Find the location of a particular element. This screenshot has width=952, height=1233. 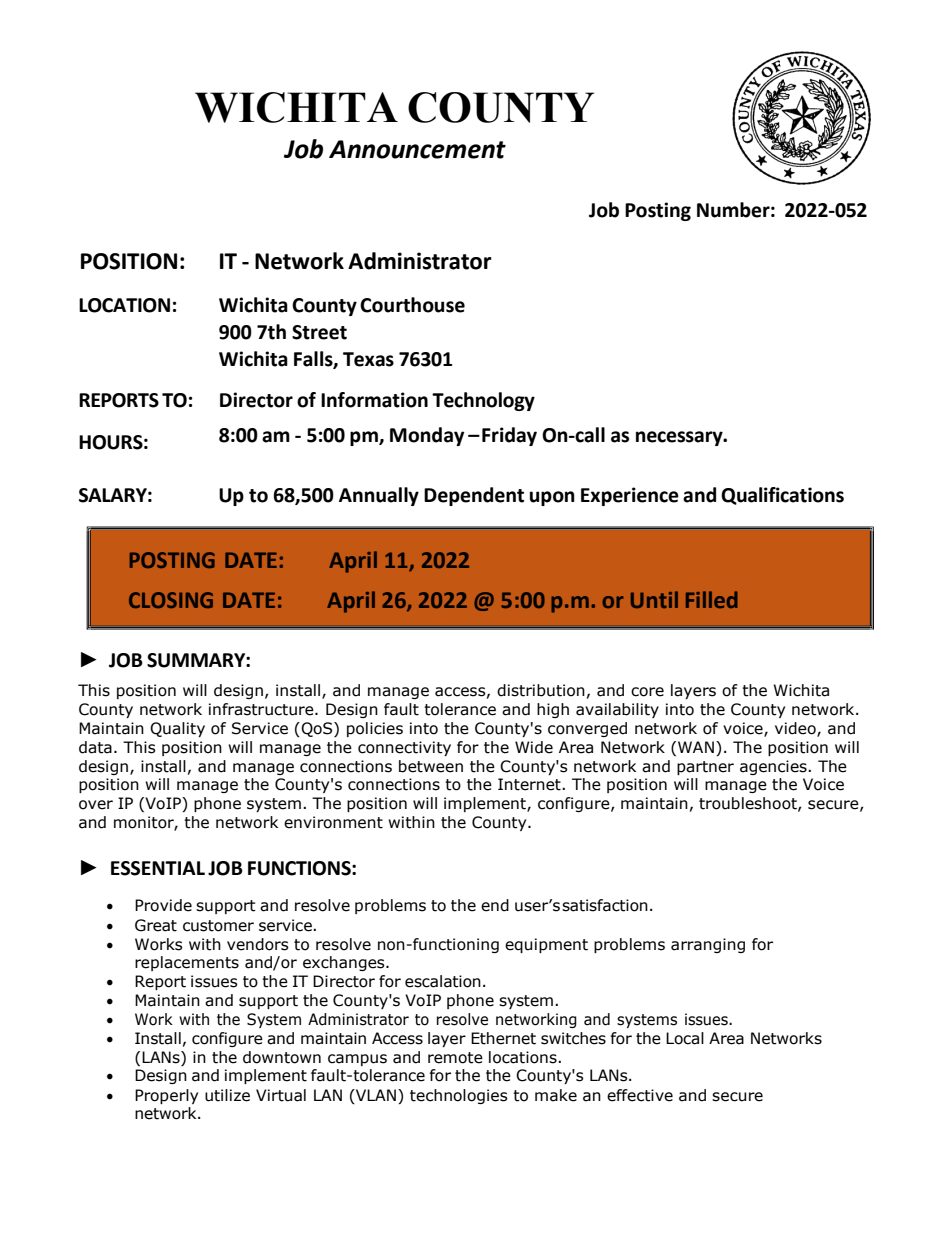

Courthouse is located at coordinates (412, 305).
